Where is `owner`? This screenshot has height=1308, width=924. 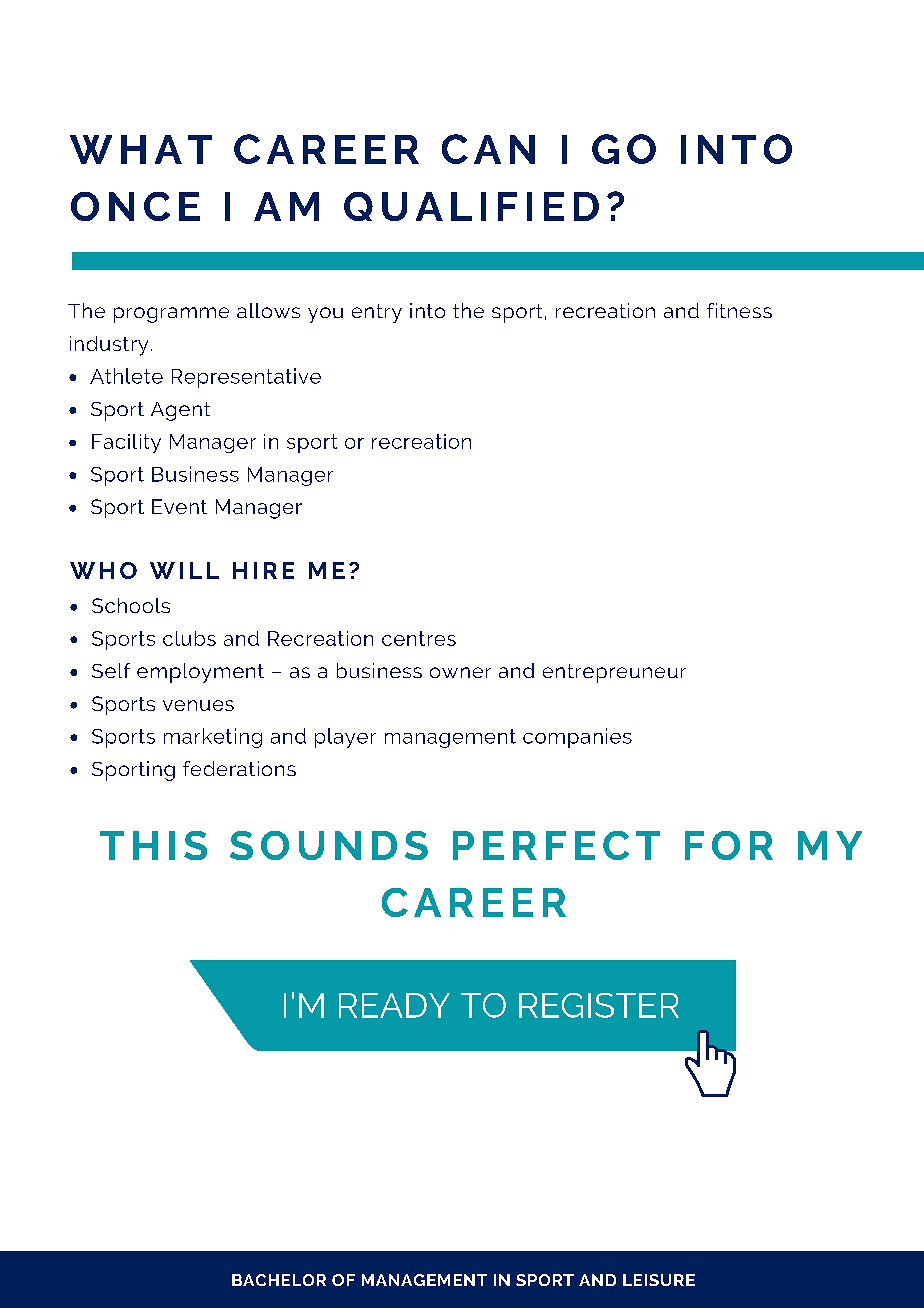 owner is located at coordinates (460, 672).
